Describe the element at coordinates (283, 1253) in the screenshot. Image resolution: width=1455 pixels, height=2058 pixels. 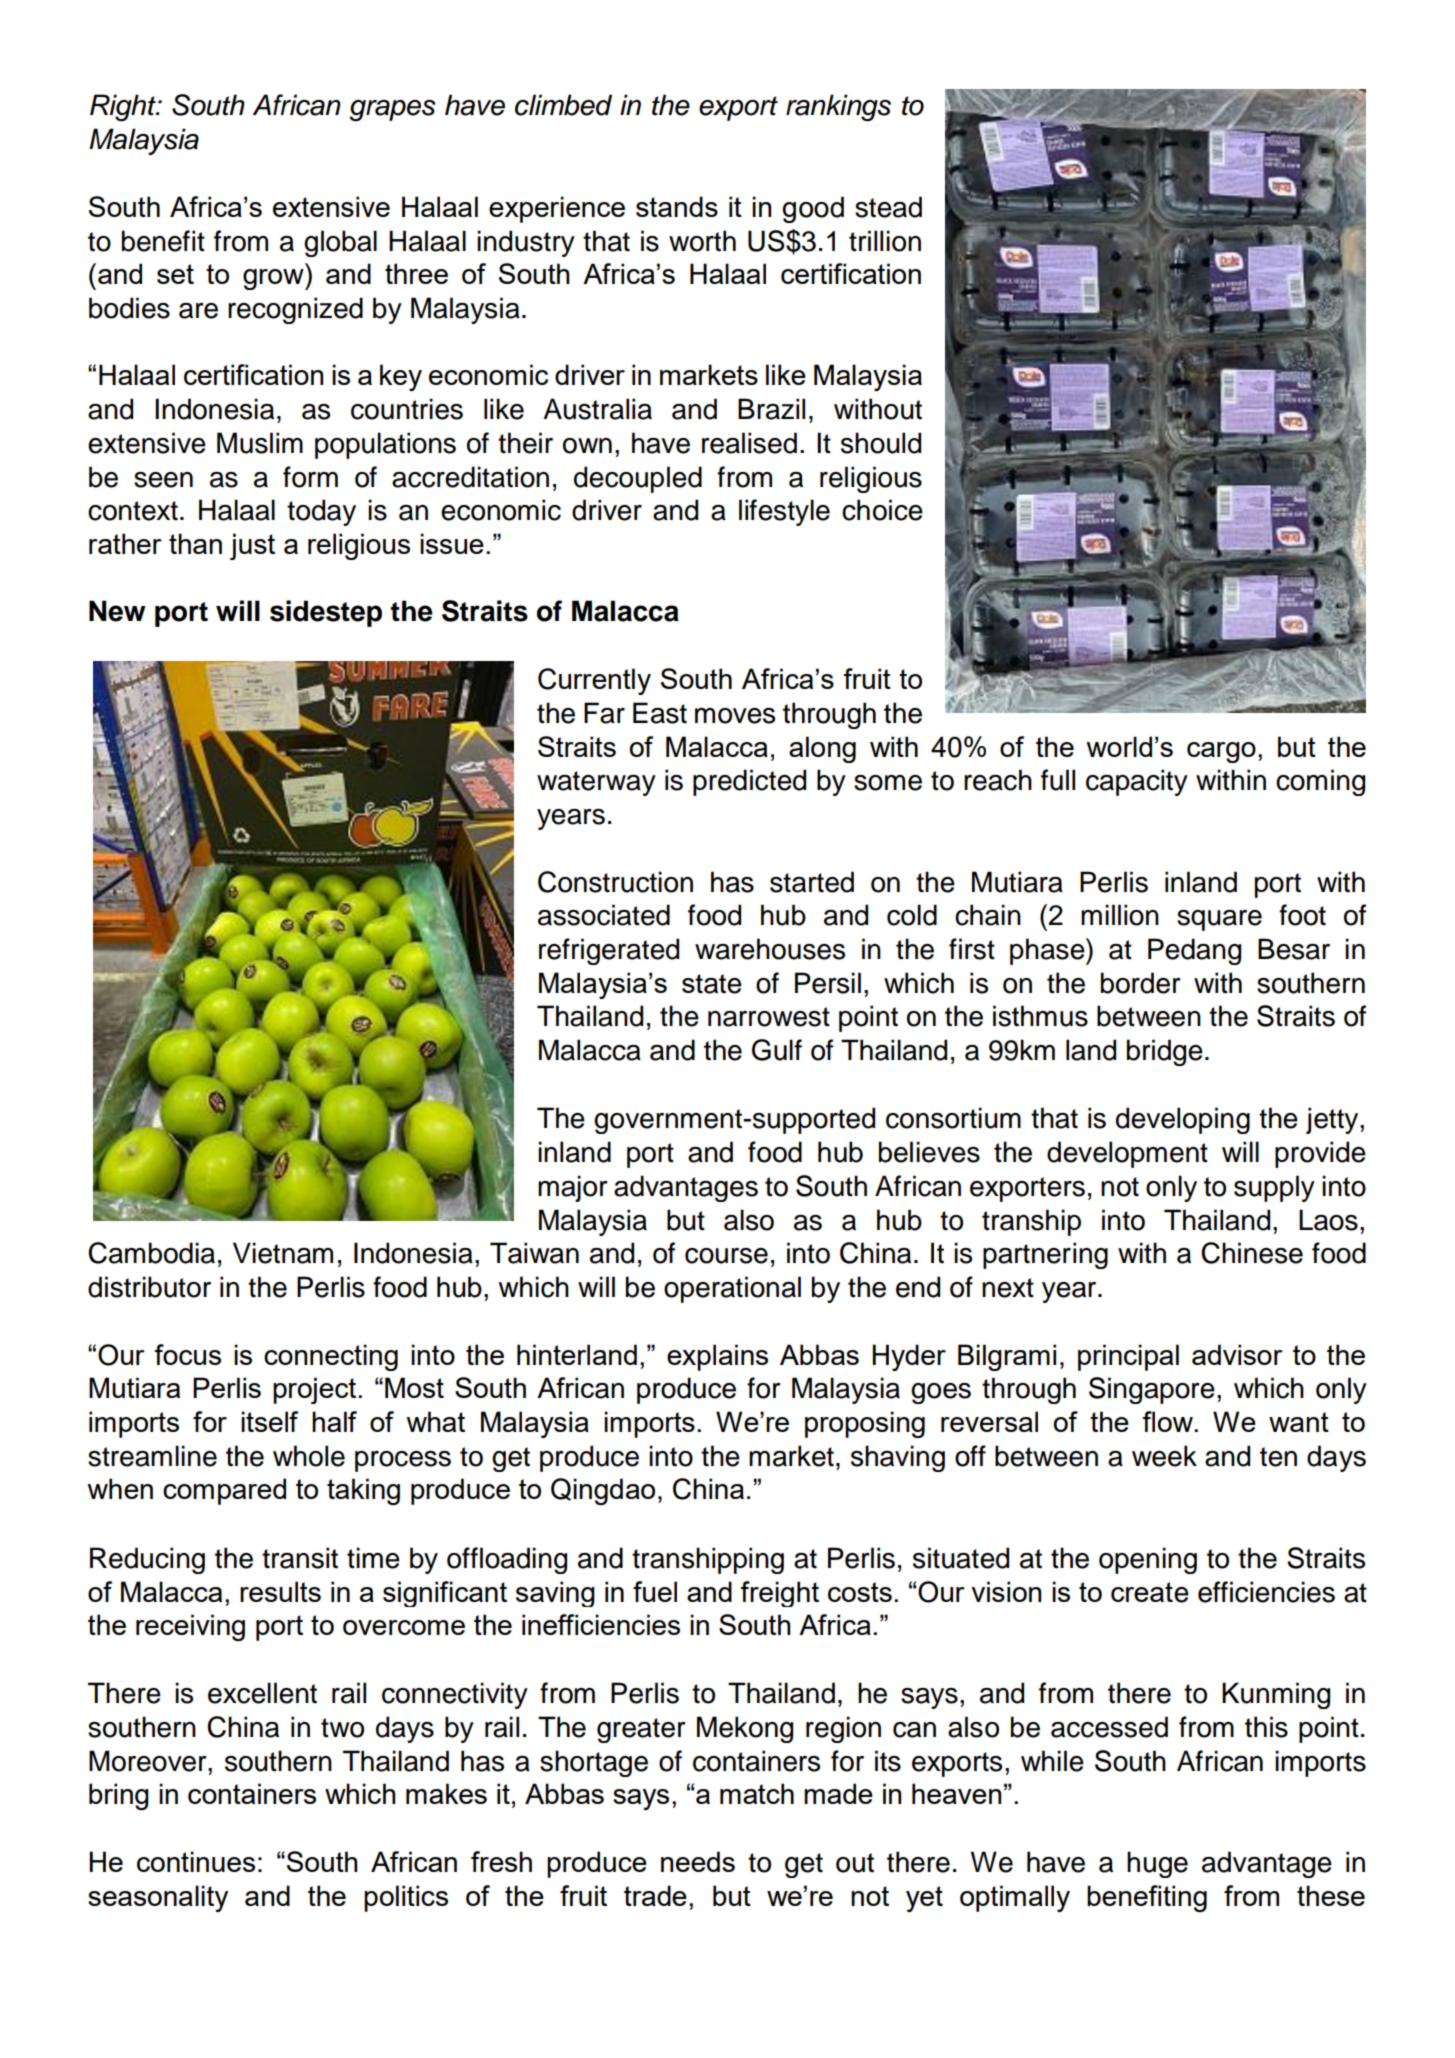
I see `Vietnam` at that location.
